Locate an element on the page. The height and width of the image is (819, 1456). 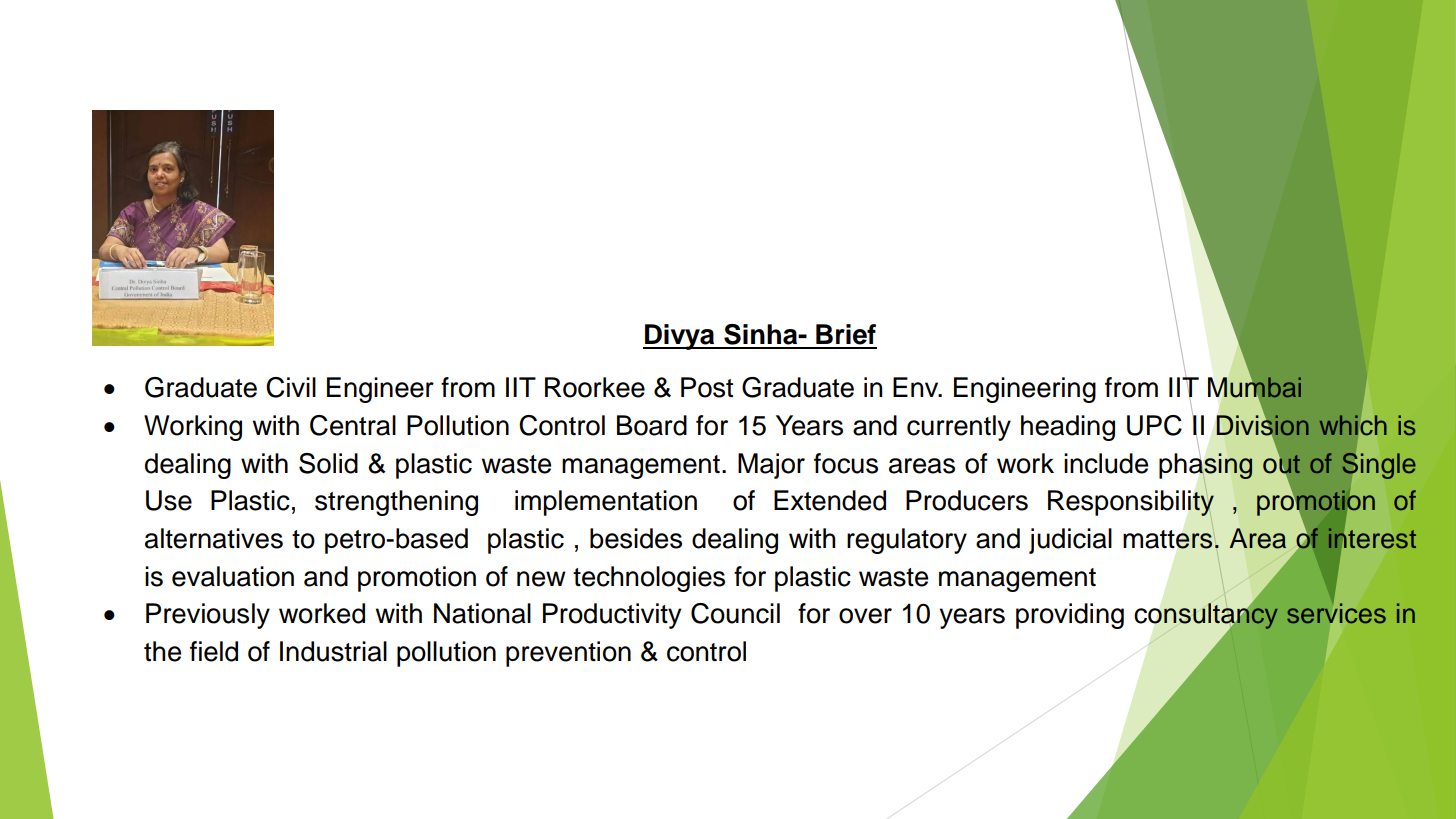
alternatives is located at coordinates (214, 538).
